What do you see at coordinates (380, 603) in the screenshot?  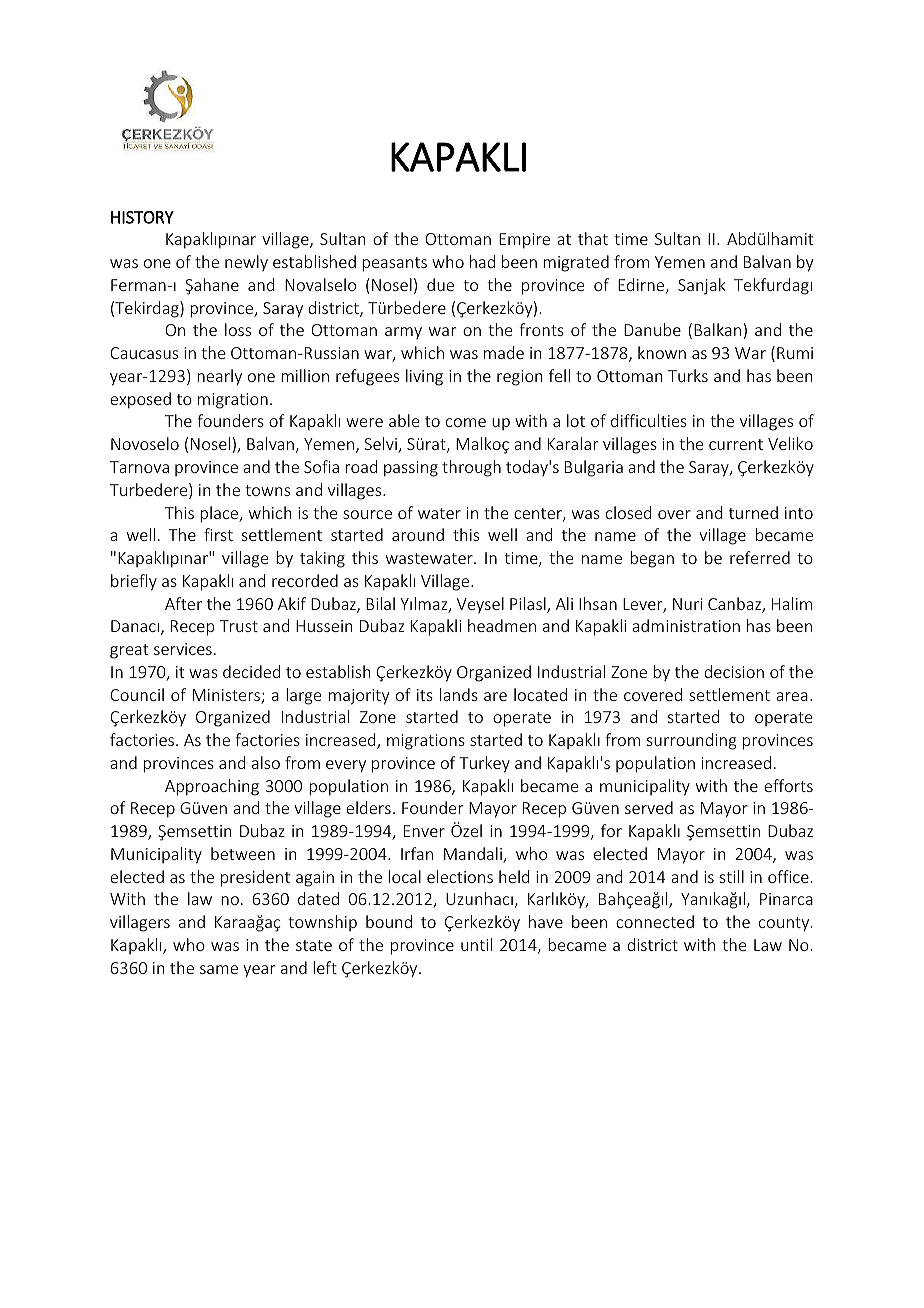 I see `Bilal` at bounding box center [380, 603].
